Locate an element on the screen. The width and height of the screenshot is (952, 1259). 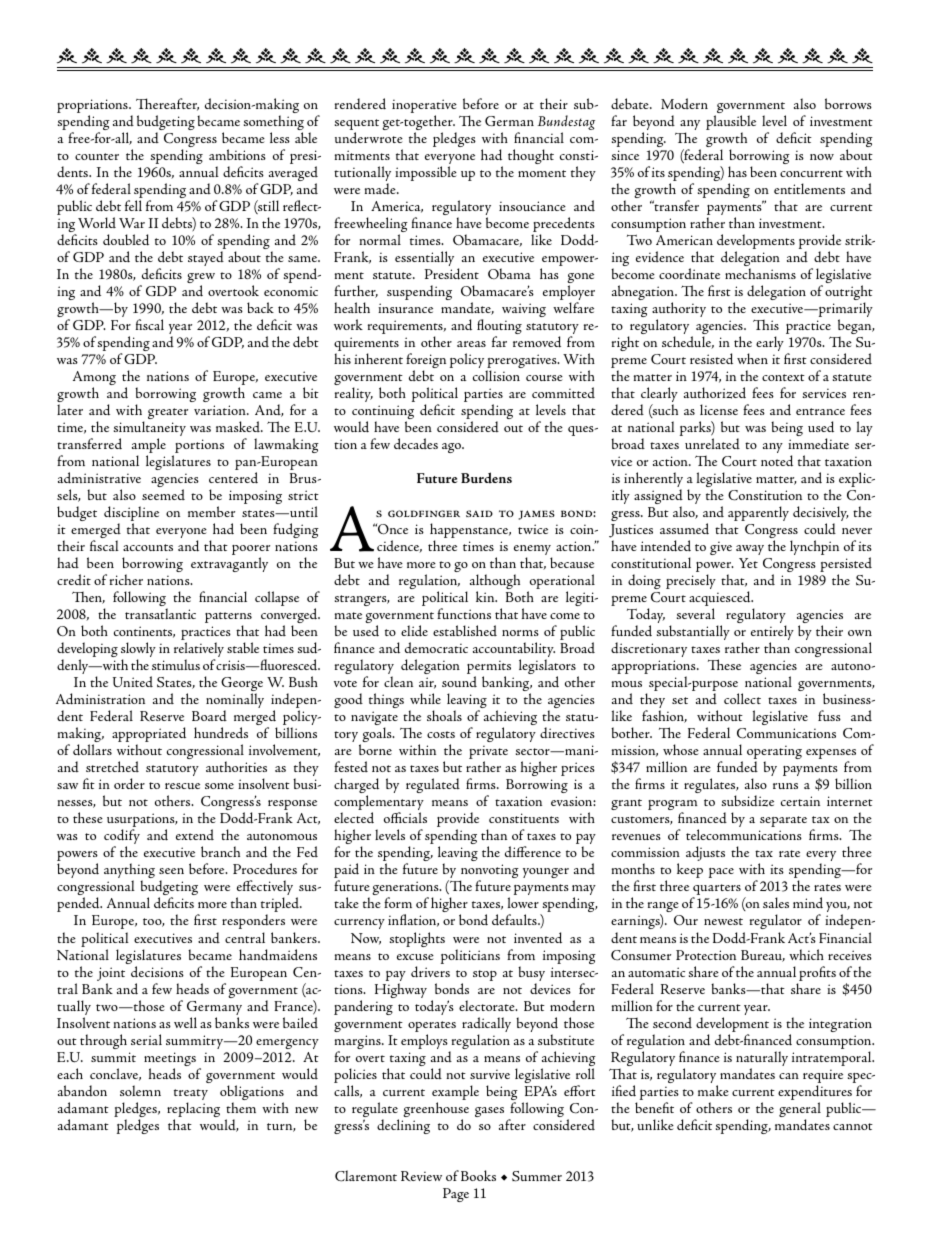
defaults is located at coordinates (515, 920).
